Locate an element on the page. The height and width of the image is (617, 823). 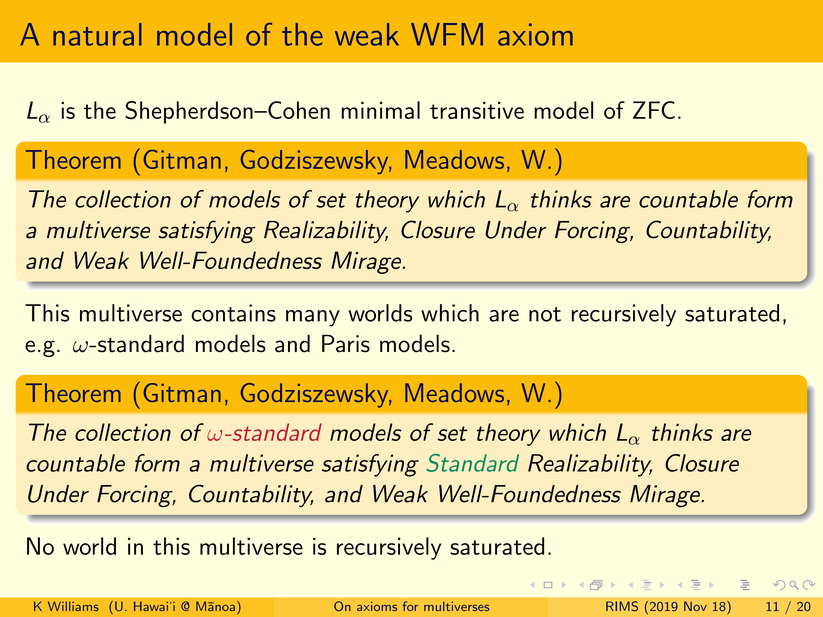
RIMS is located at coordinates (622, 606).
